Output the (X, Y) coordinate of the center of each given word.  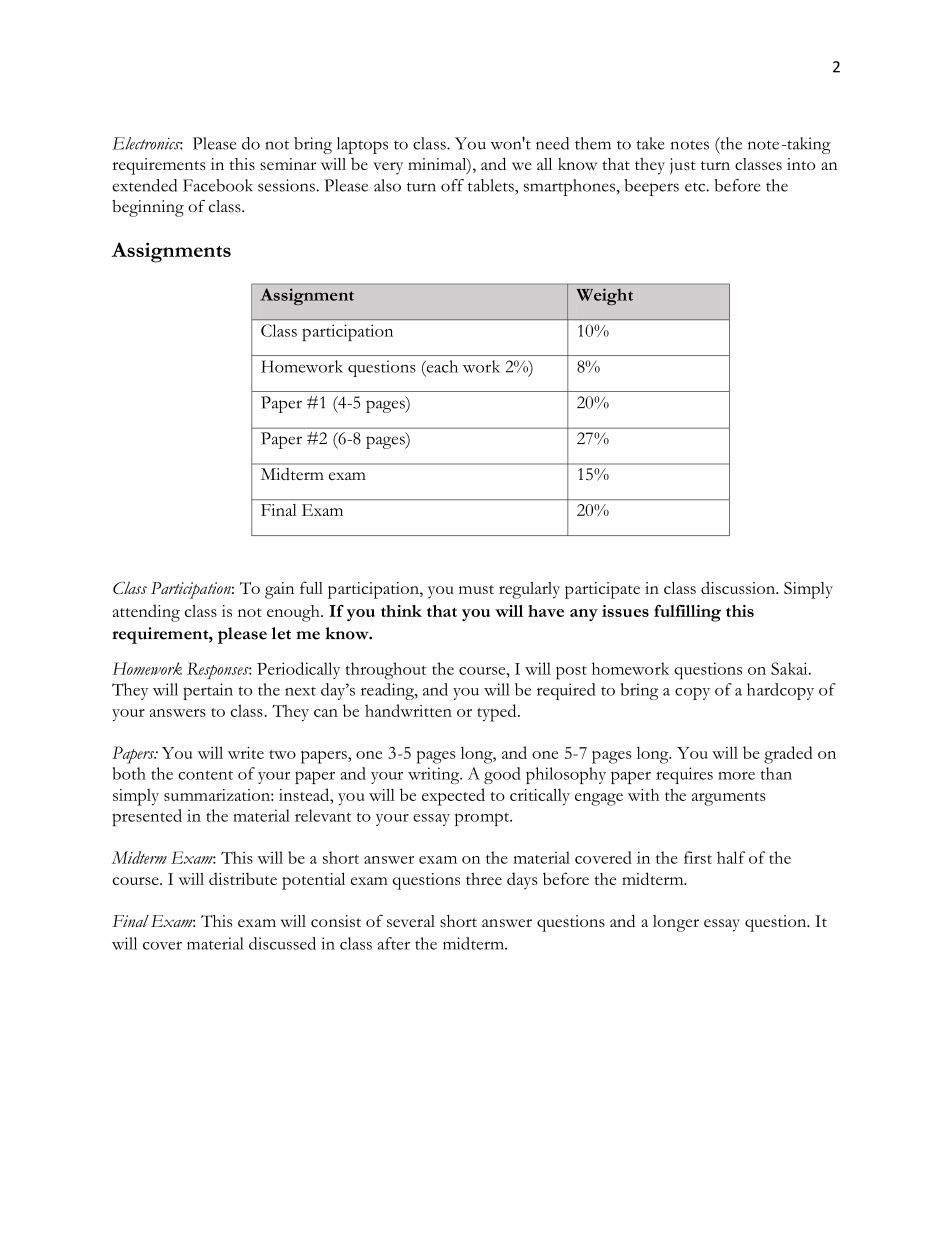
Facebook (218, 185)
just (683, 166)
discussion (739, 587)
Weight (605, 296)
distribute (243, 878)
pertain (208, 691)
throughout (386, 671)
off (452, 185)
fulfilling (687, 613)
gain (279, 590)
